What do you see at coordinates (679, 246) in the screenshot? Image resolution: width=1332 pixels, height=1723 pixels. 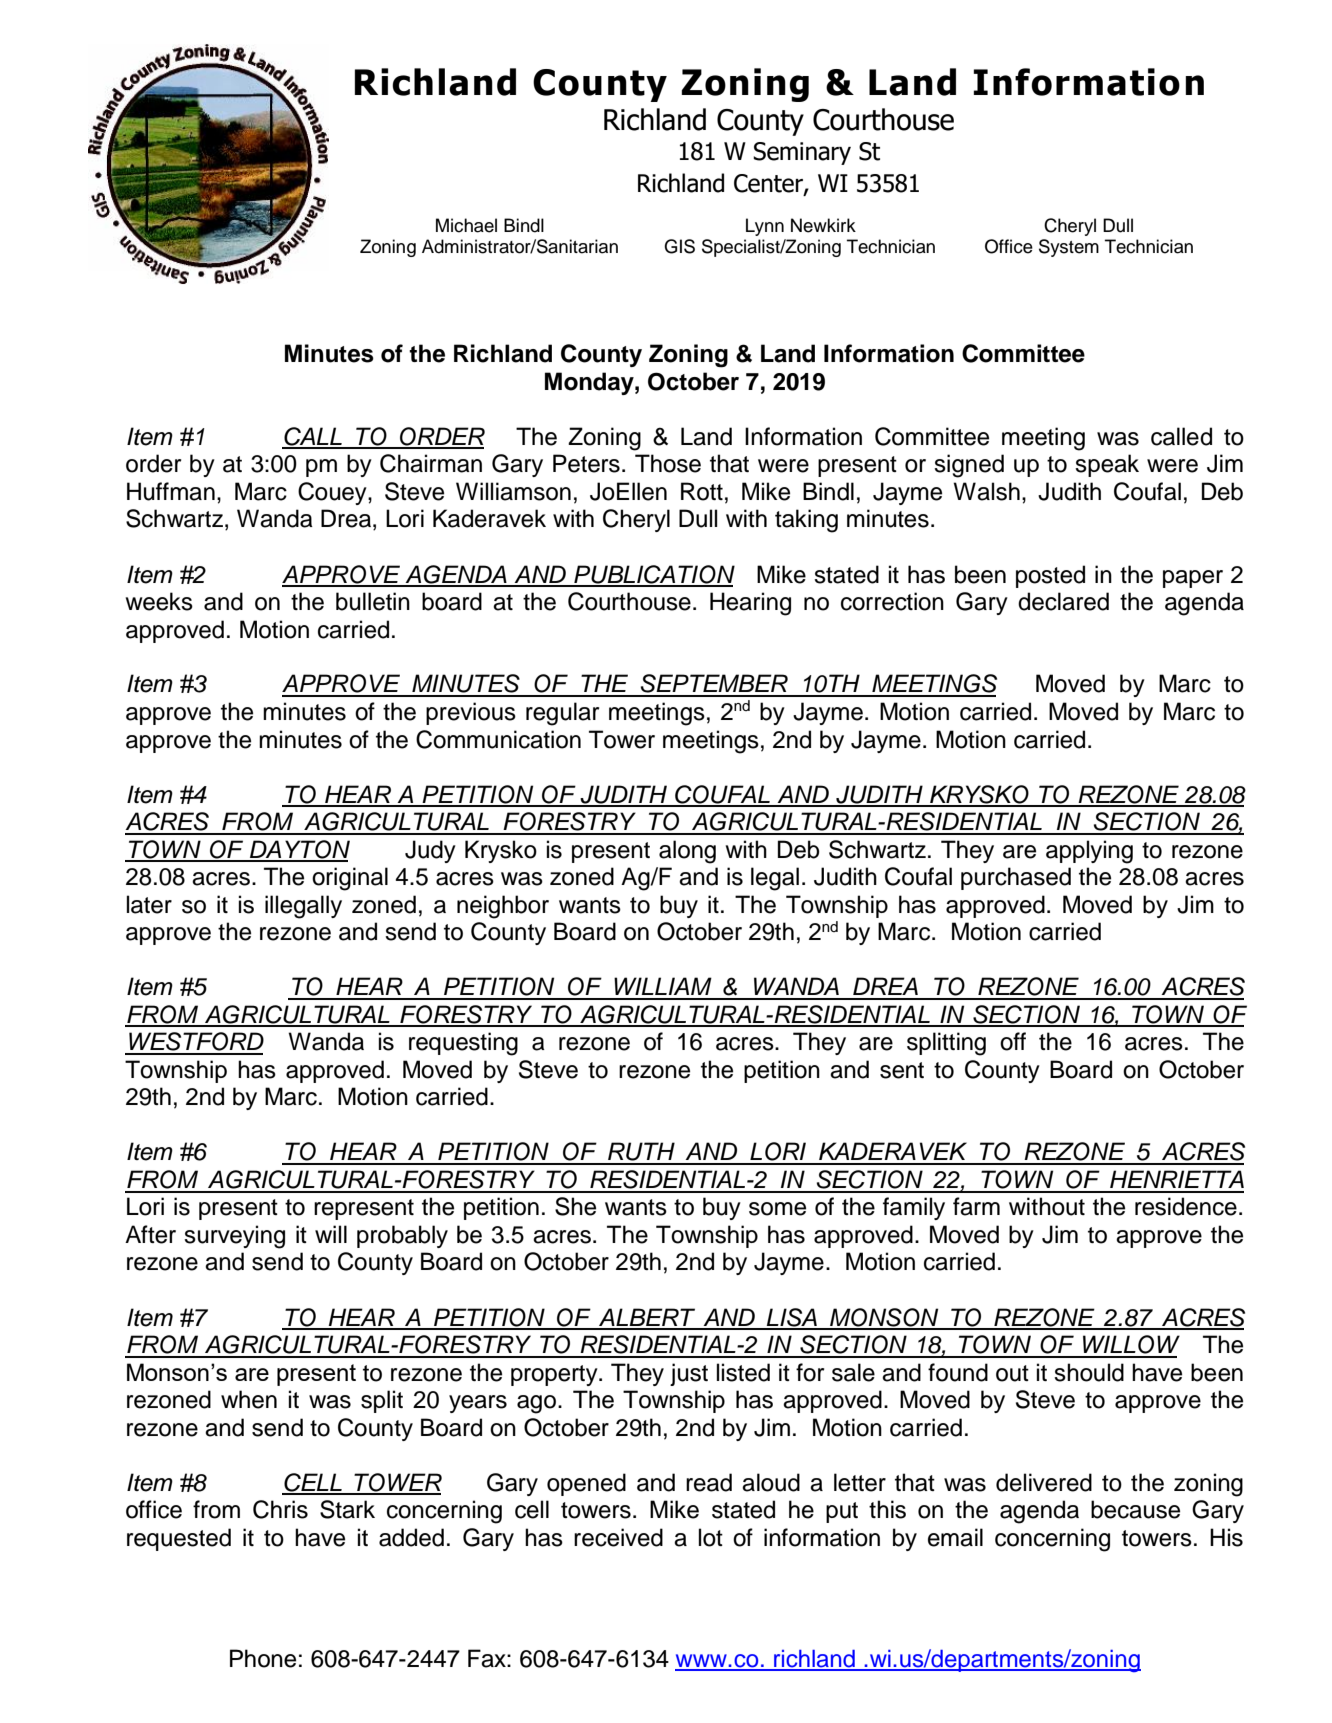 I see `GIS` at bounding box center [679, 246].
